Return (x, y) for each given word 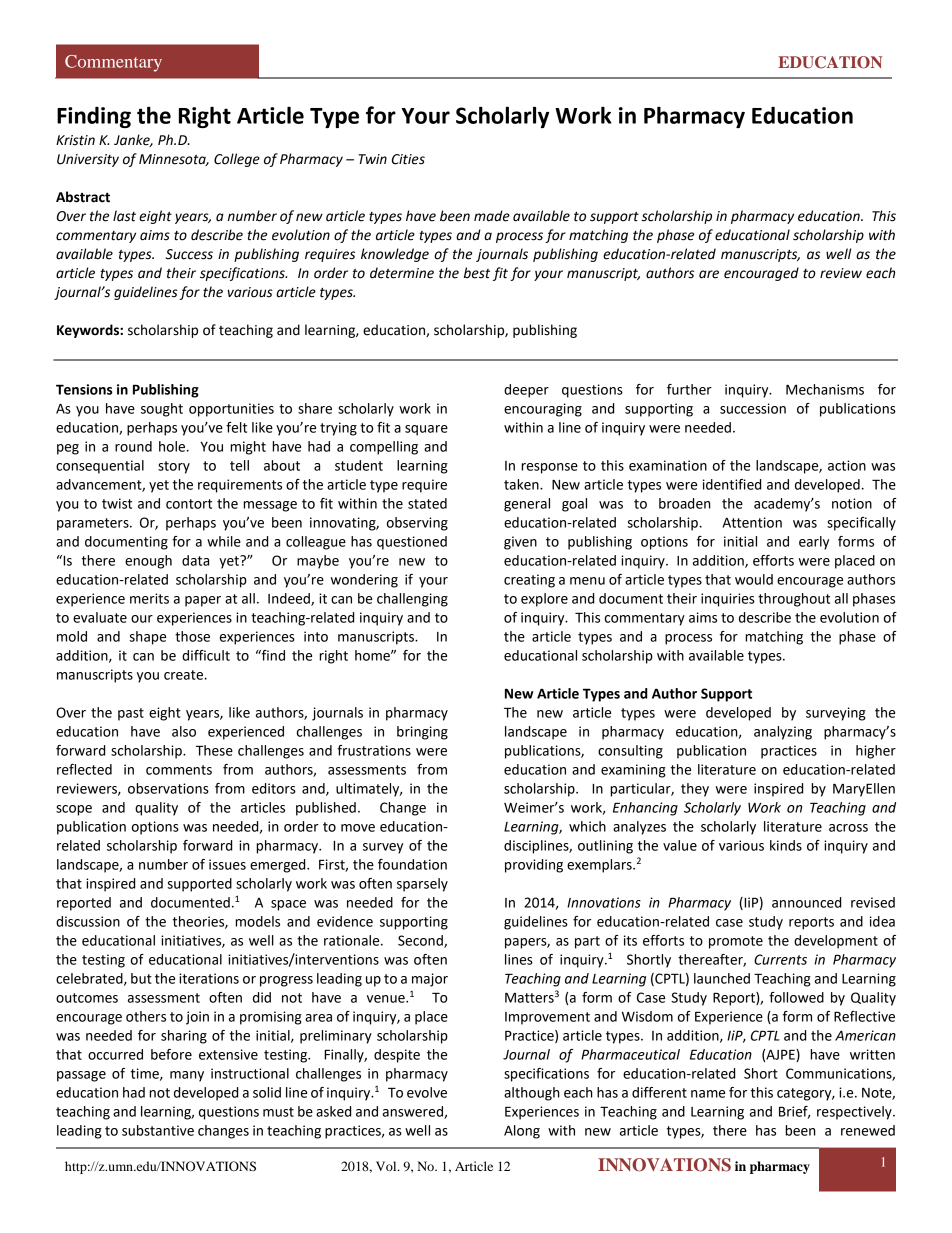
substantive (158, 1130)
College (237, 160)
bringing (422, 733)
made (492, 216)
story (174, 467)
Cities (408, 159)
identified (732, 484)
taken (522, 484)
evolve (427, 1092)
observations (168, 788)
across (848, 828)
